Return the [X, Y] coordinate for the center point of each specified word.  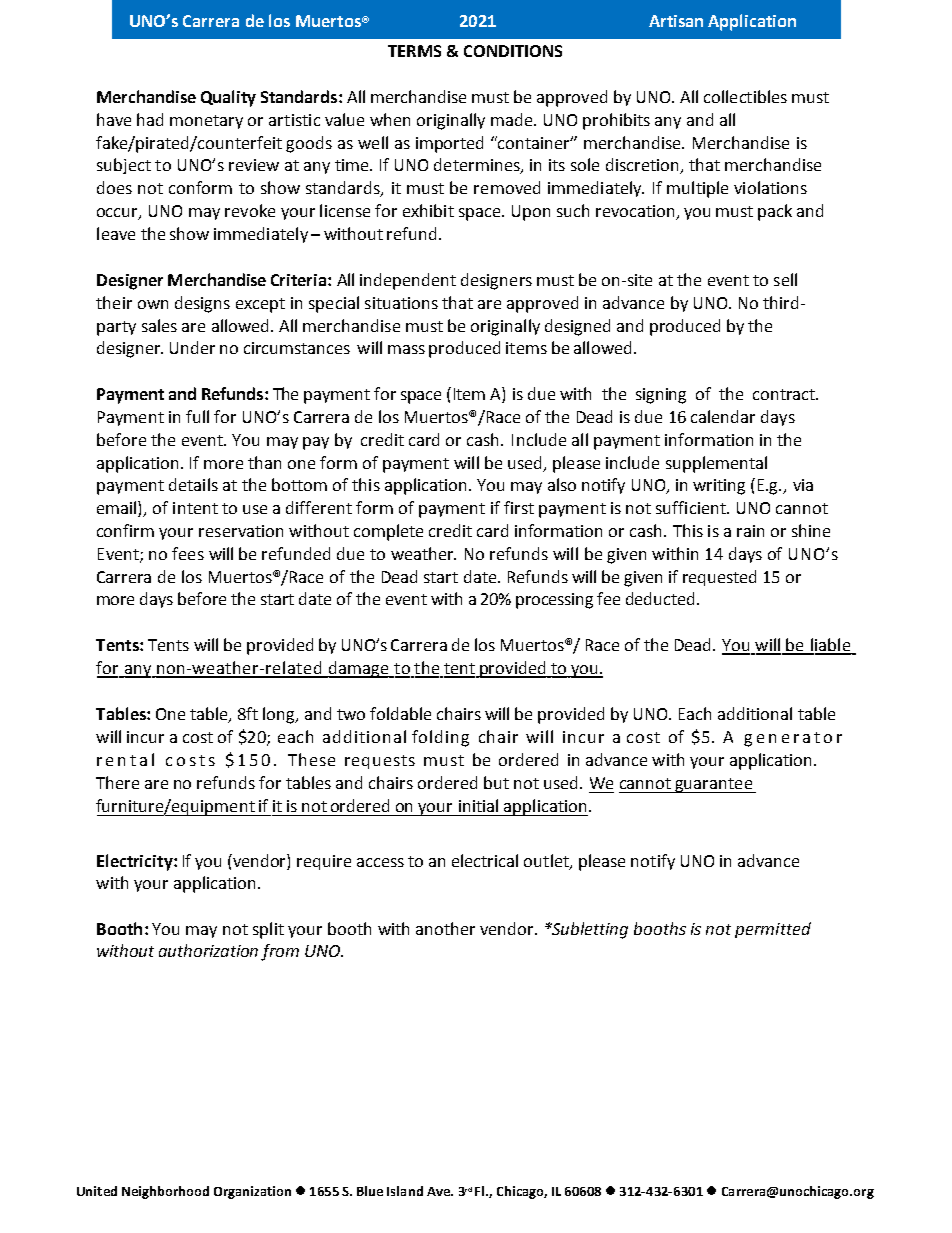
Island [405, 1191]
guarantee [714, 785]
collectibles [745, 96]
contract [785, 394]
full [197, 416]
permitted [773, 930]
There [117, 782]
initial [478, 805]
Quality [228, 98]
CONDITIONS [513, 51]
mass [406, 349]
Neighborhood [165, 1192]
